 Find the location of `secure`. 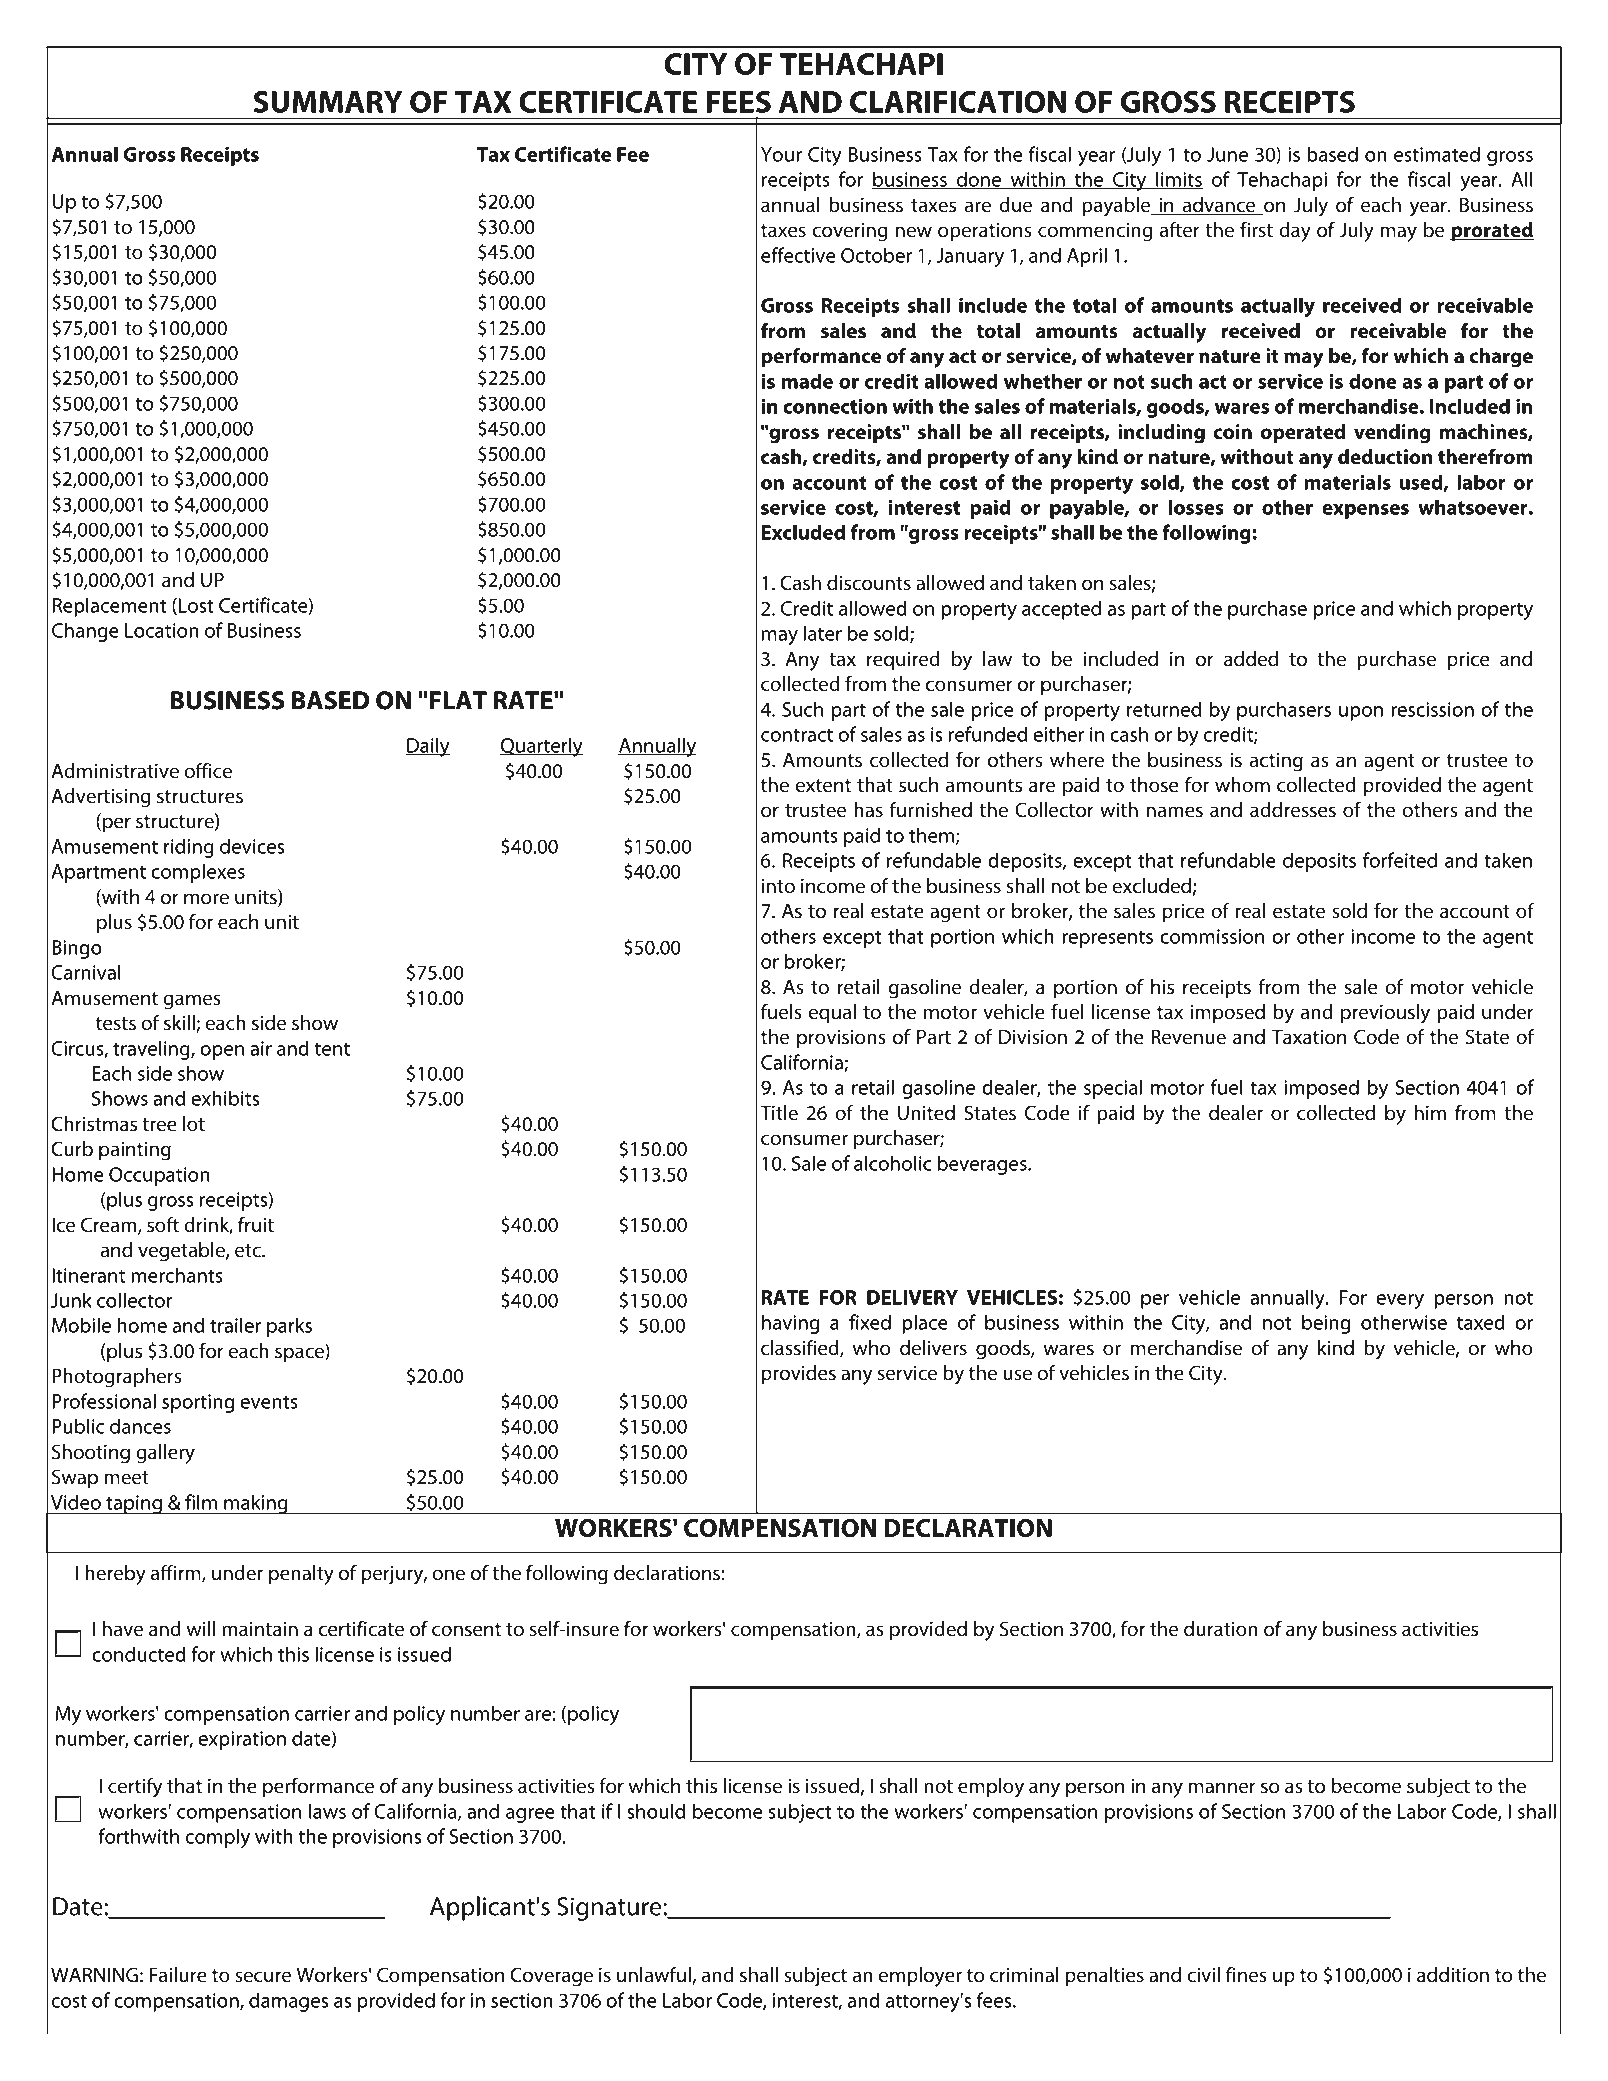

secure is located at coordinates (263, 1977).
